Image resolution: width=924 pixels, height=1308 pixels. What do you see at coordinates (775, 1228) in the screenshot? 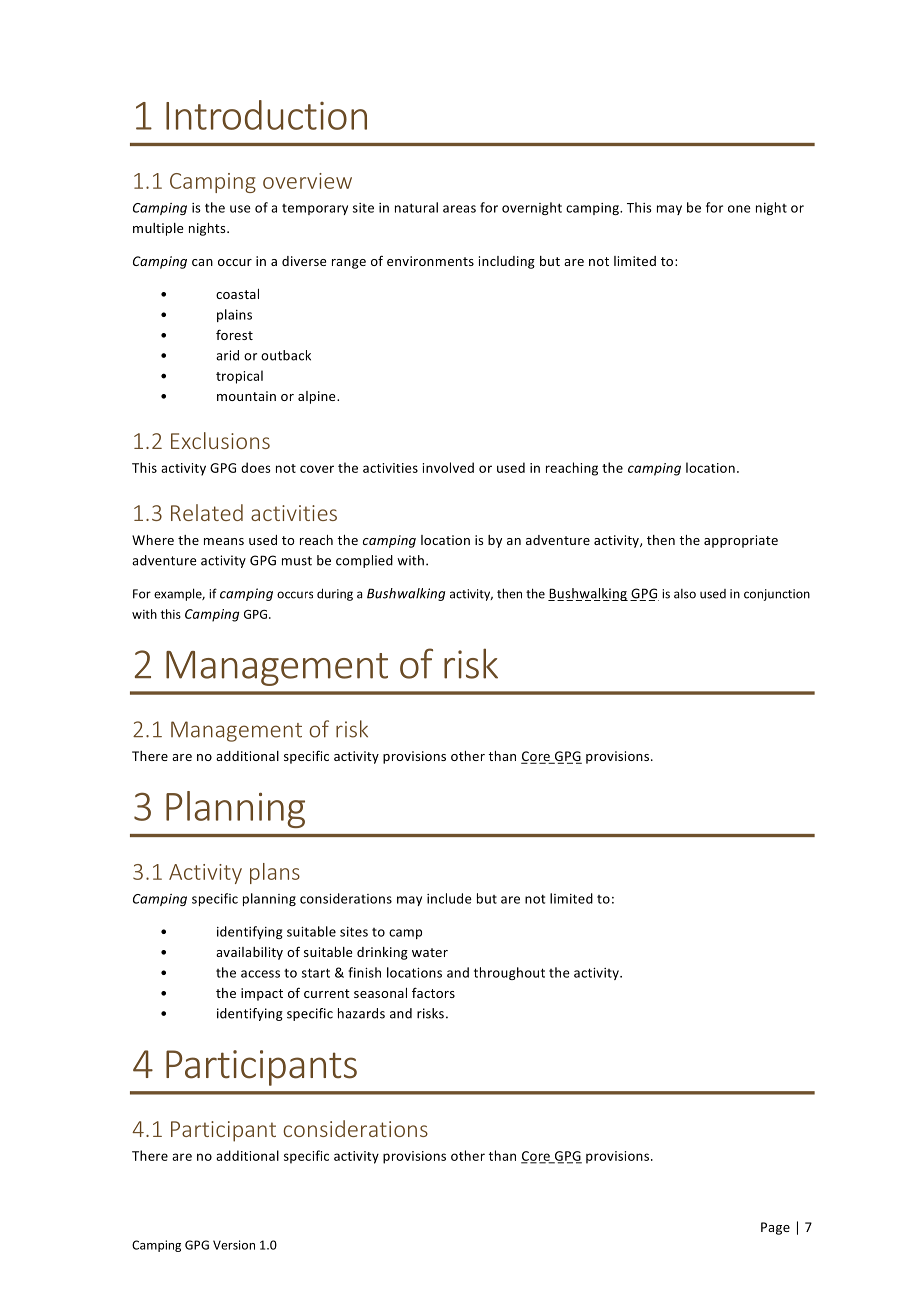
I see `Page` at bounding box center [775, 1228].
